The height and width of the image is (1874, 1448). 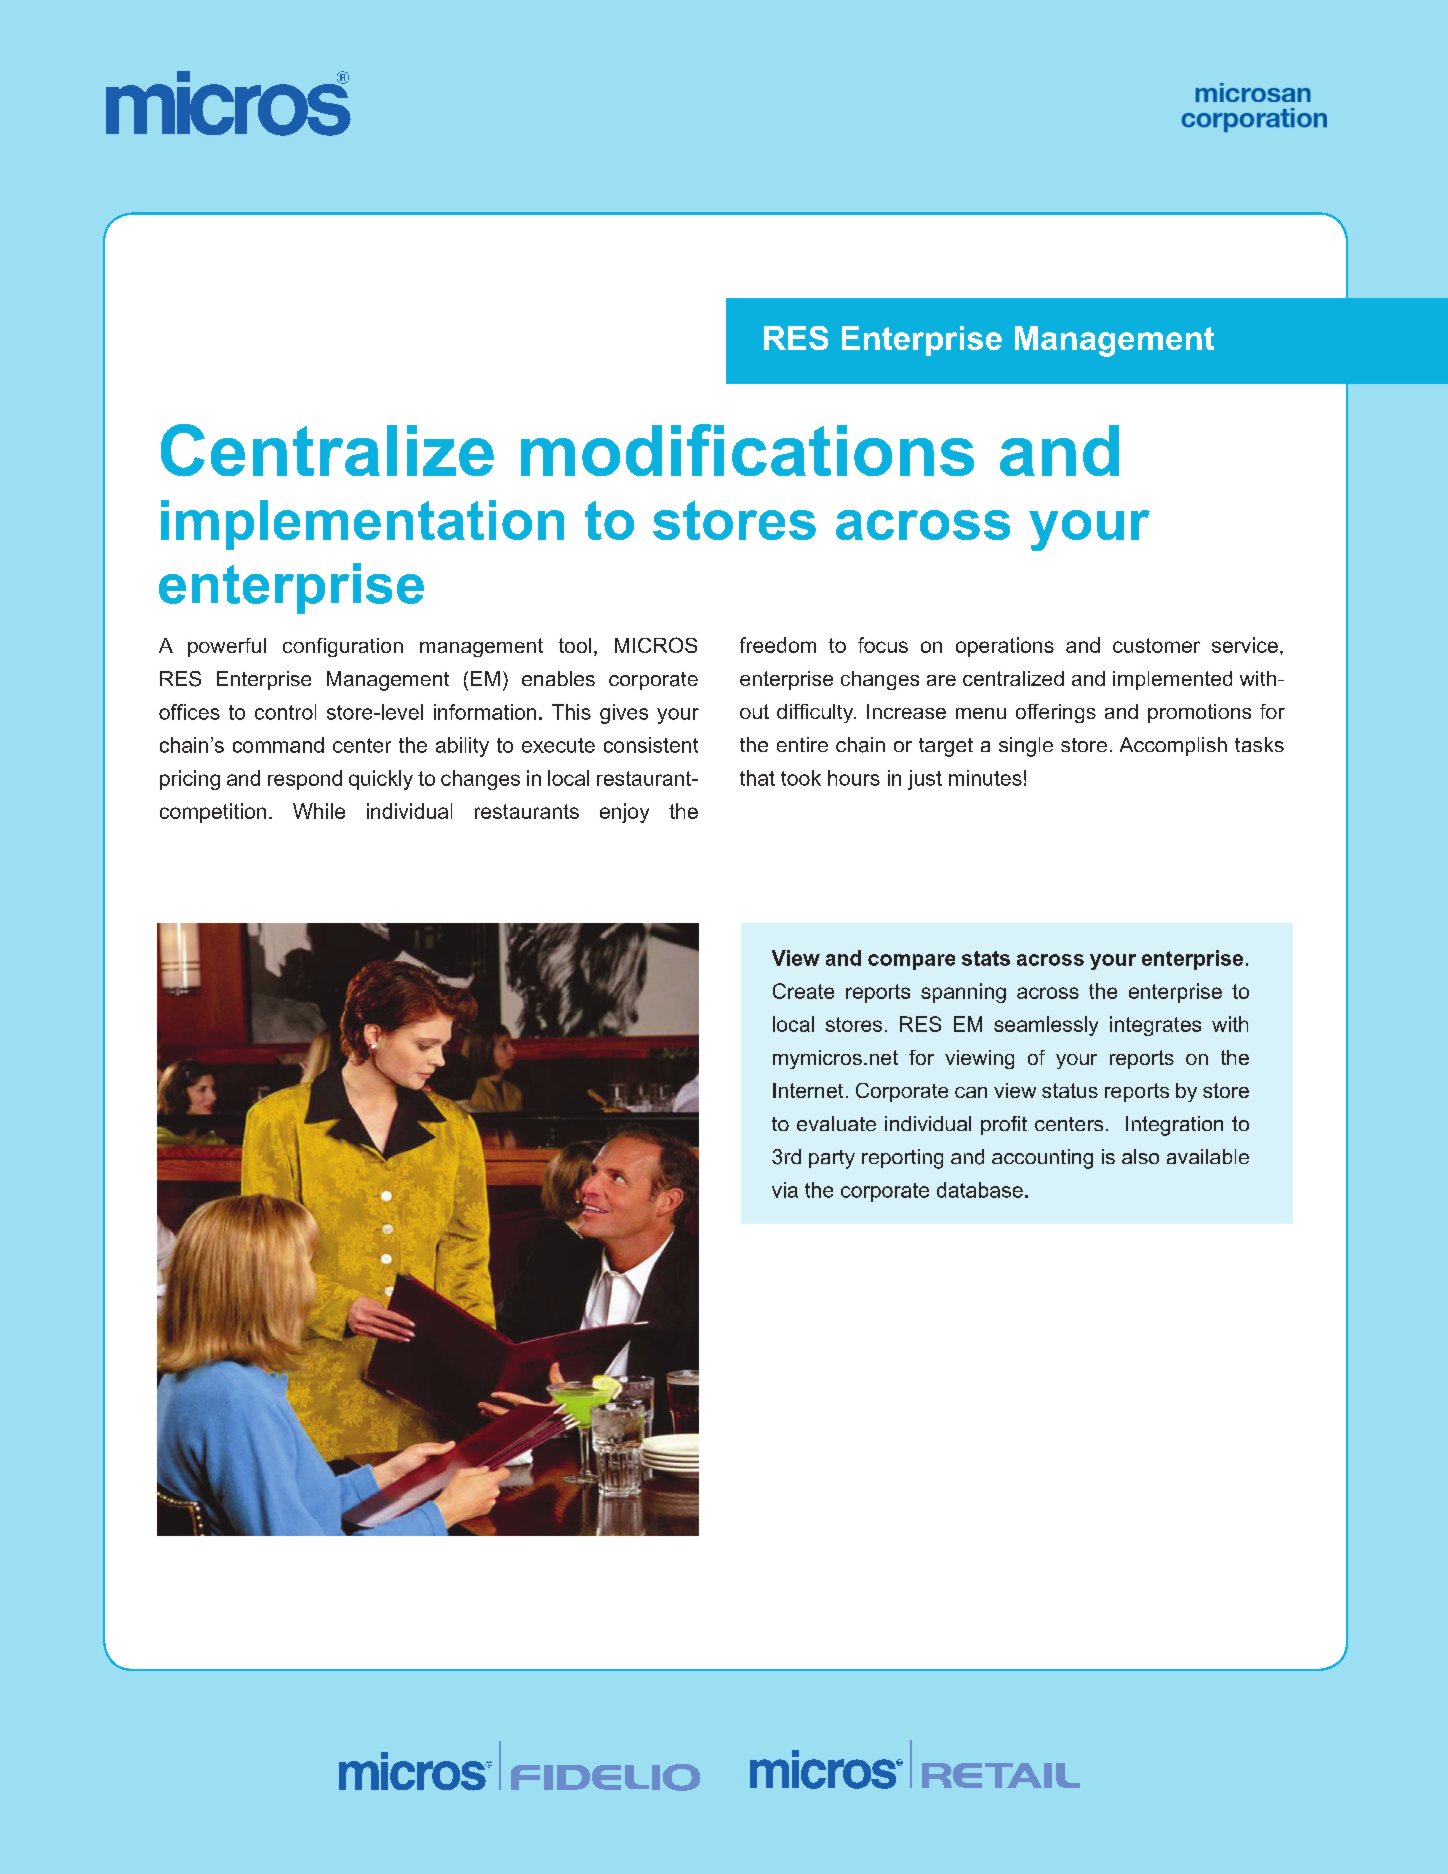 I want to click on promotions, so click(x=1199, y=713).
